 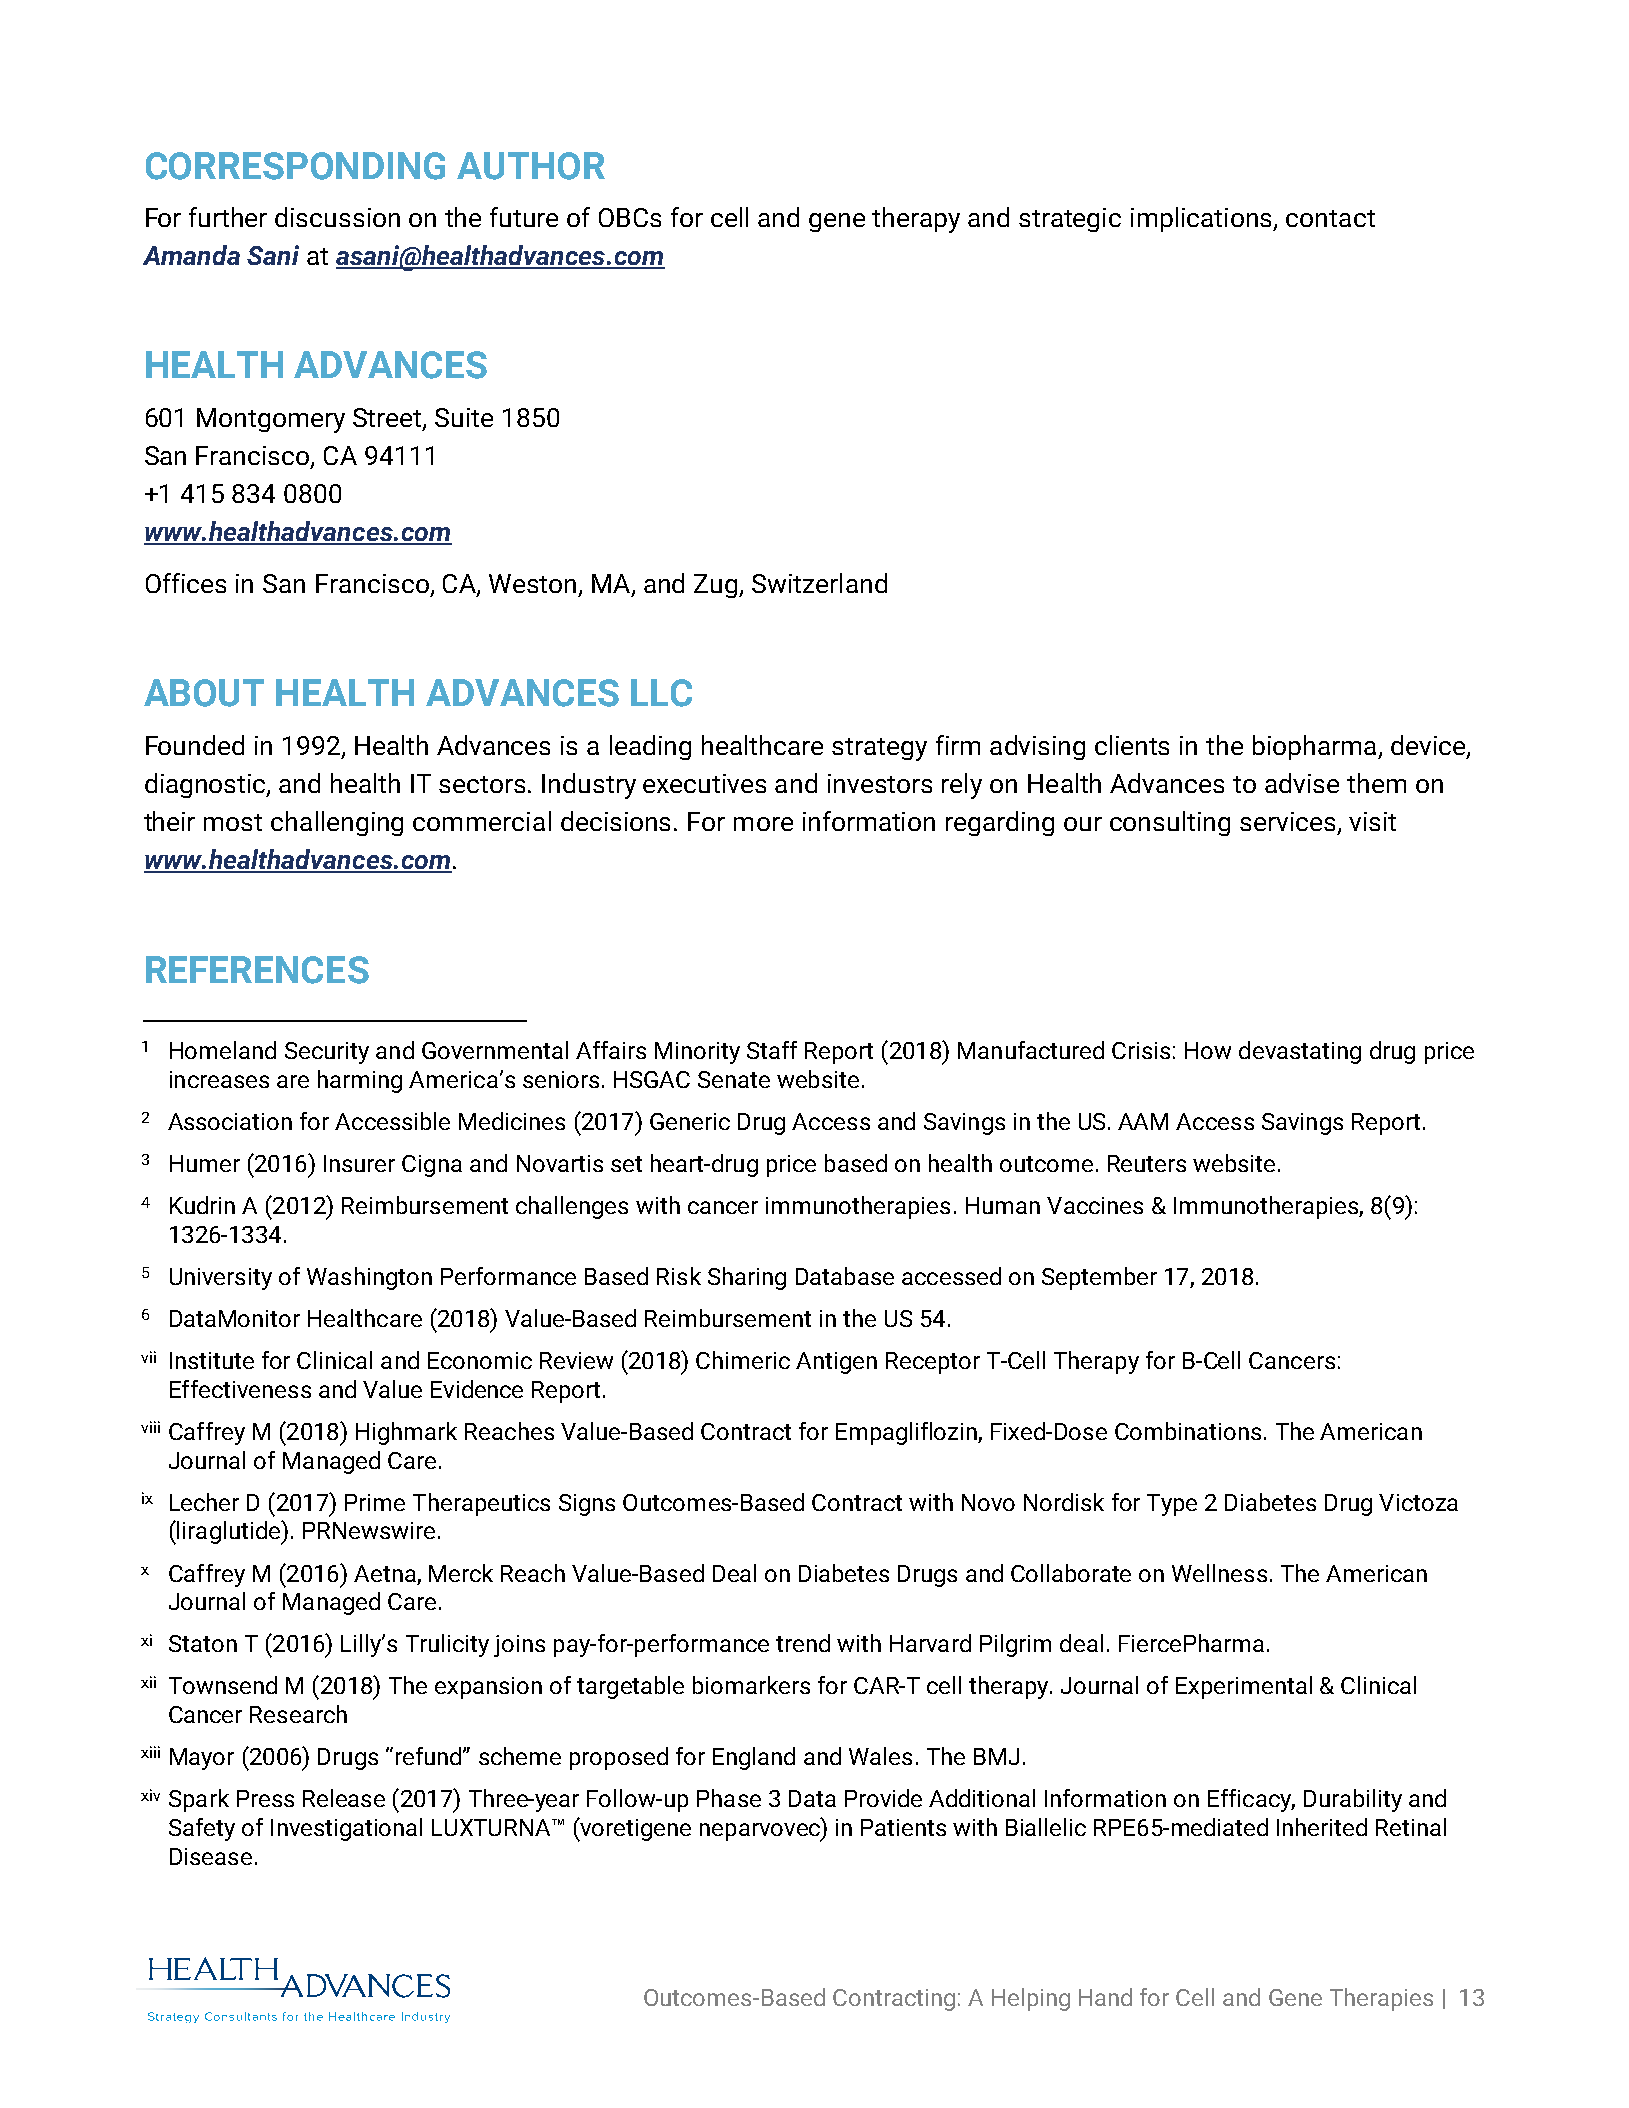 What do you see at coordinates (1330, 218) in the document?
I see `contact` at bounding box center [1330, 218].
